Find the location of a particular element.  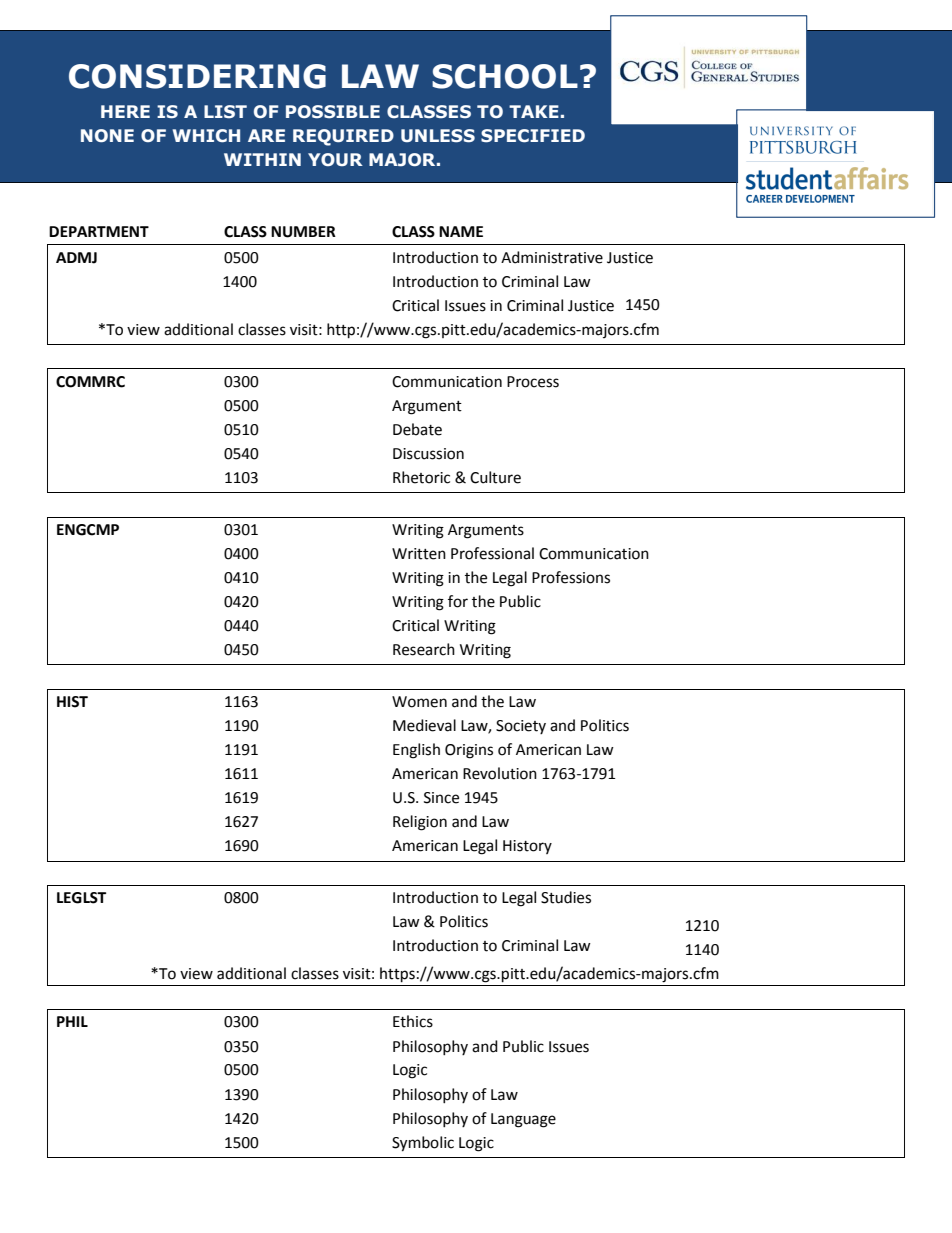

Professional is located at coordinates (492, 553).
